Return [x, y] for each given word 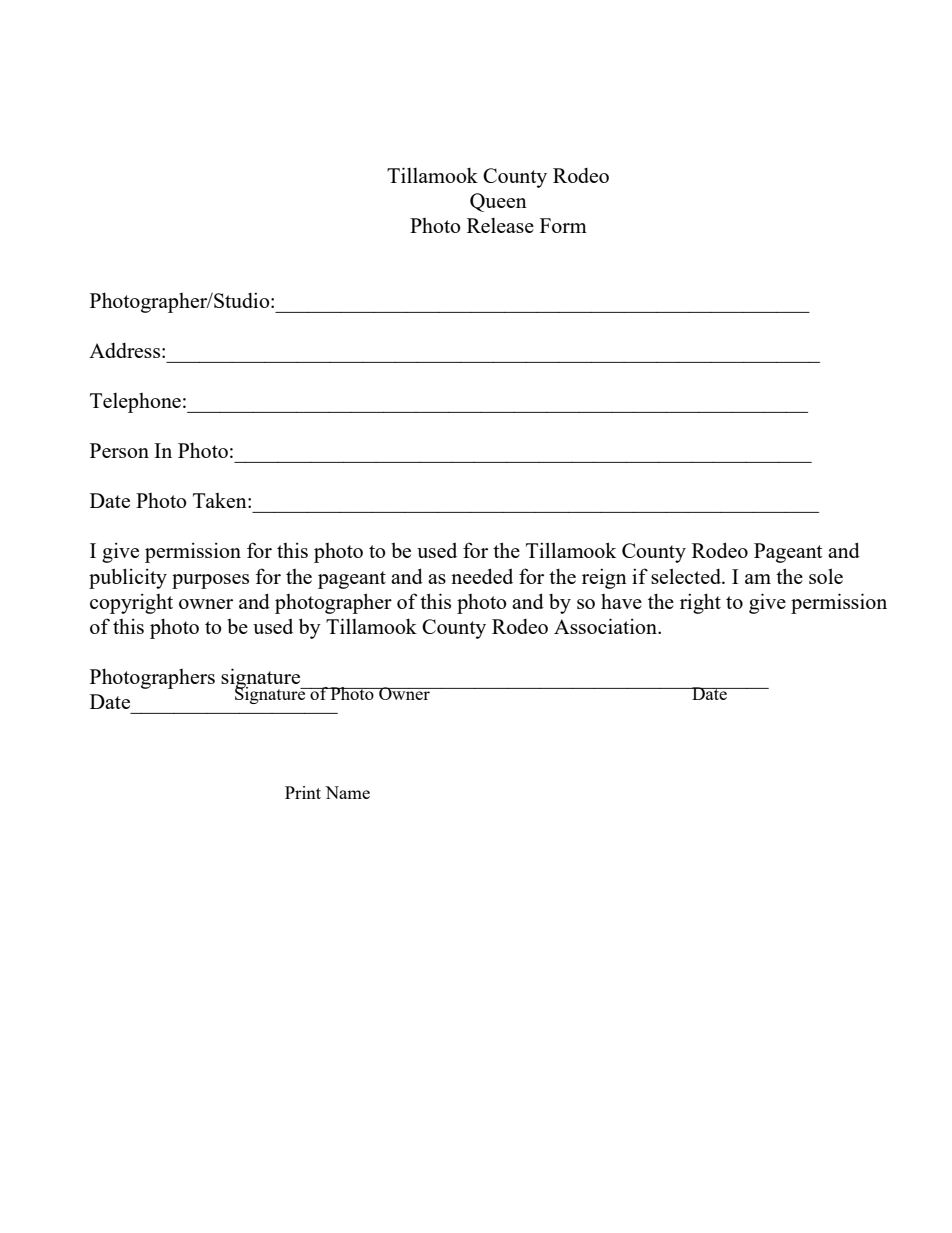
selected [687, 576]
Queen [498, 202]
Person [119, 450]
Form [563, 225]
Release [500, 225]
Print [303, 792]
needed [482, 576]
